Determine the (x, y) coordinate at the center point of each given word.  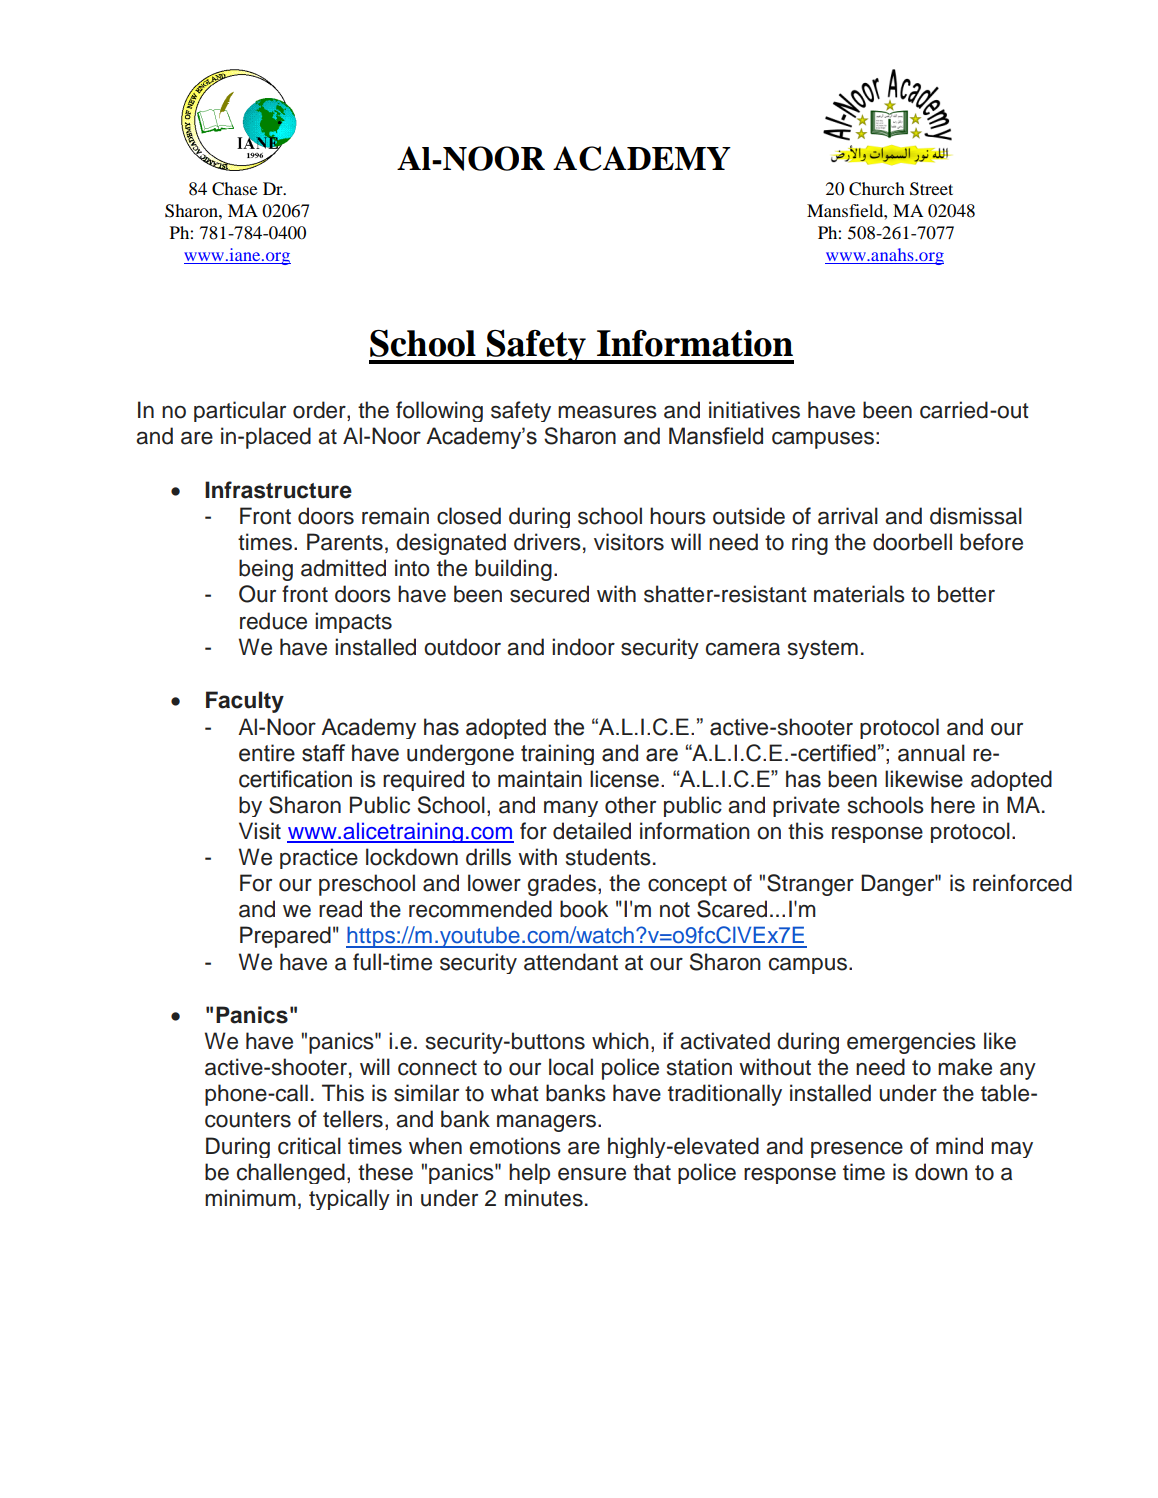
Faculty (245, 702)
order (320, 411)
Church (877, 189)
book (584, 909)
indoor (583, 647)
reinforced (1022, 883)
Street (931, 189)
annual (931, 753)
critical (309, 1146)
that (652, 1172)
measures (607, 412)
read (340, 909)
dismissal (976, 516)
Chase (235, 189)
